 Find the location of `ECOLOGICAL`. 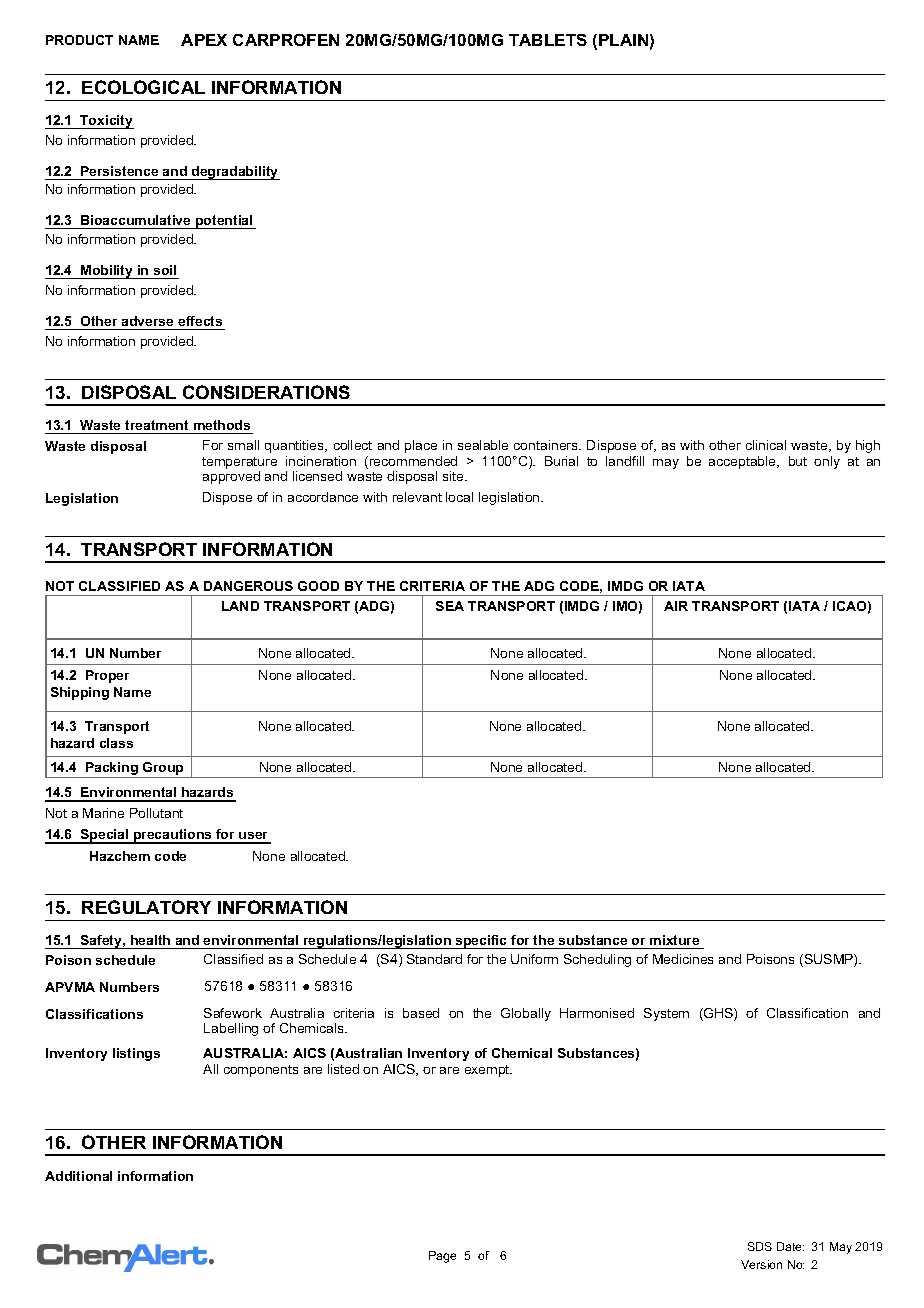

ECOLOGICAL is located at coordinates (143, 87).
